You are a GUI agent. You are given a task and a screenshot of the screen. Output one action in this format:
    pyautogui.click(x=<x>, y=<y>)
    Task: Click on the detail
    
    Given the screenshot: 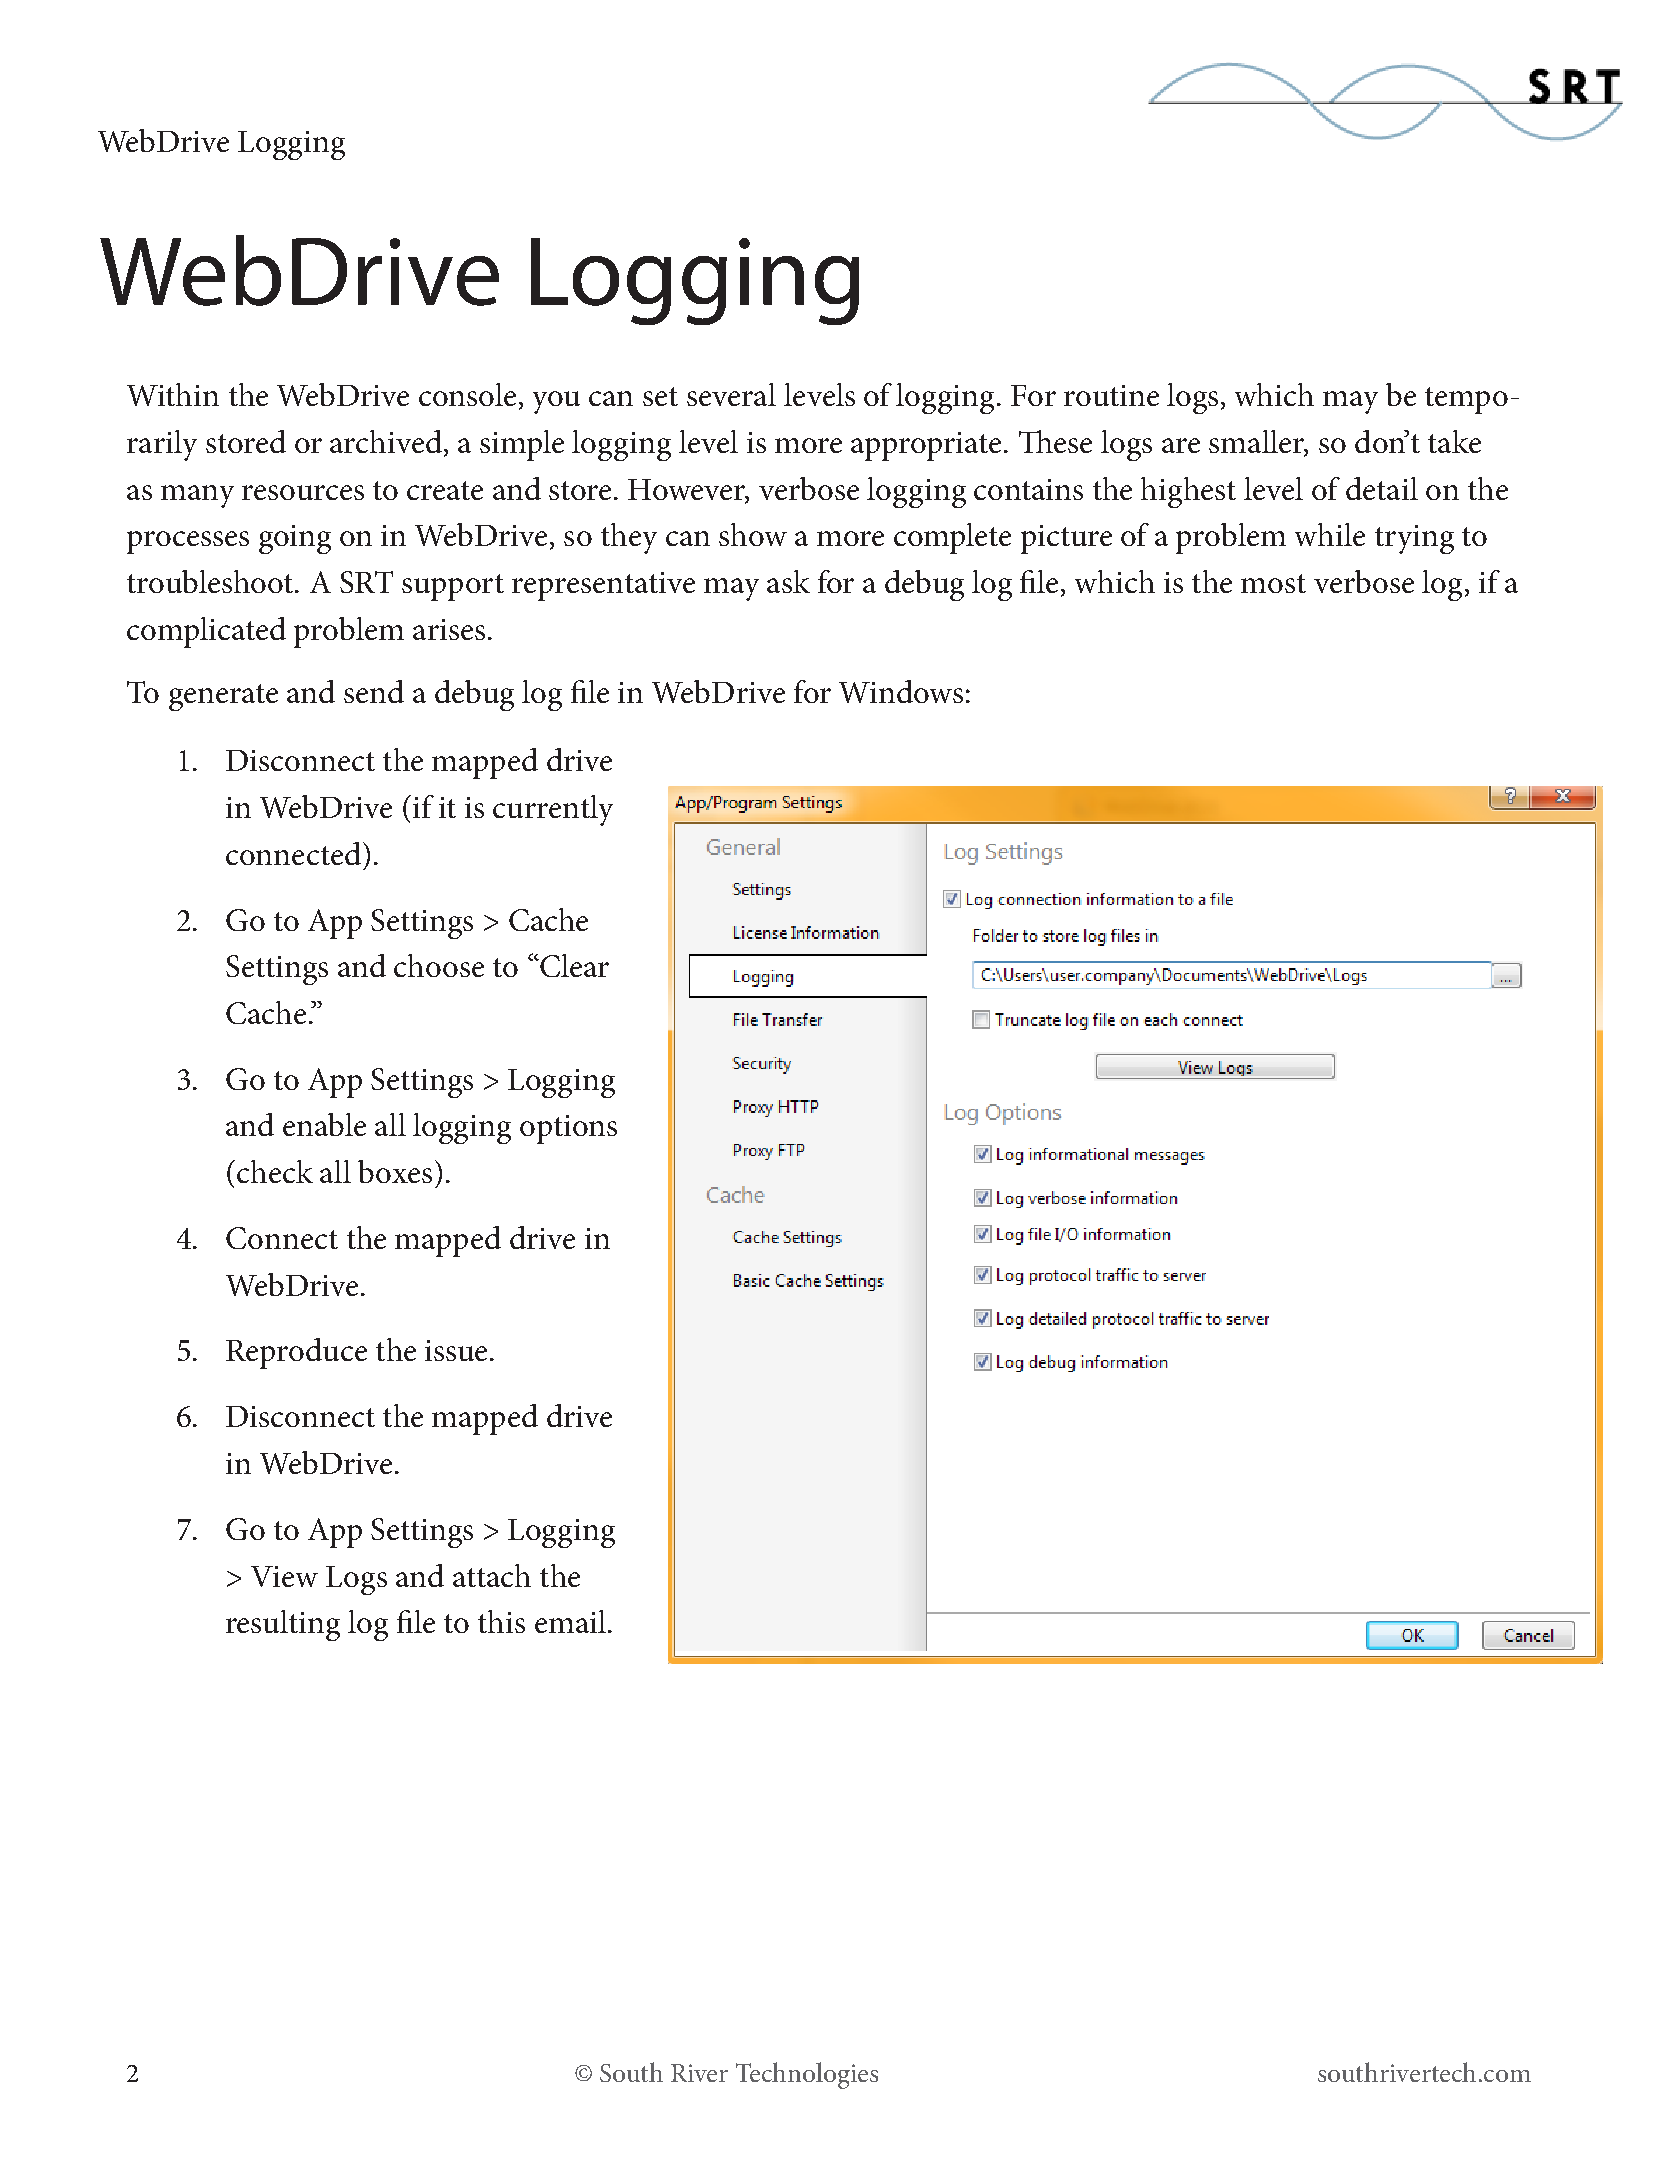 What is the action you would take?
    pyautogui.click(x=1382, y=488)
